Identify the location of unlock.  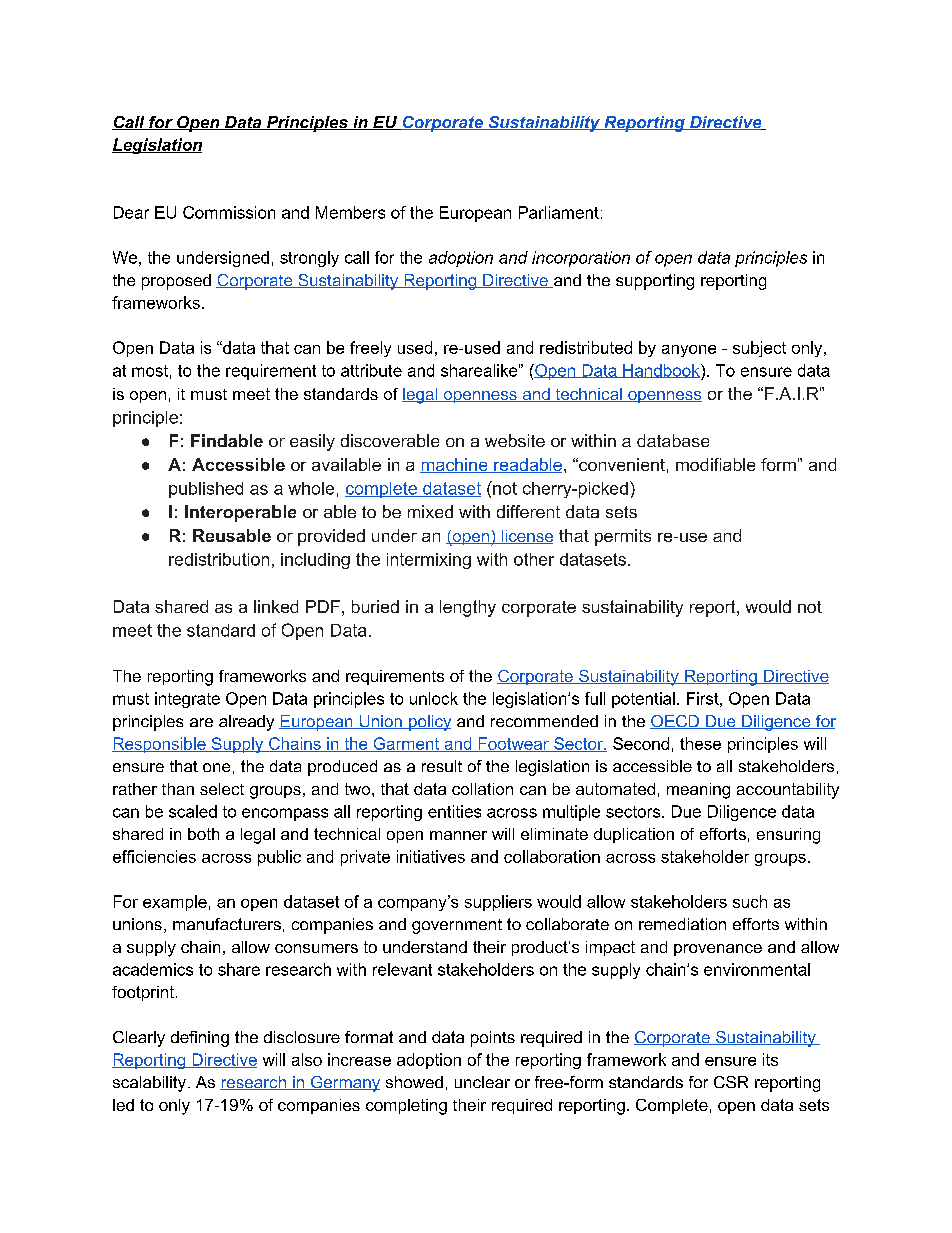
(434, 698).
